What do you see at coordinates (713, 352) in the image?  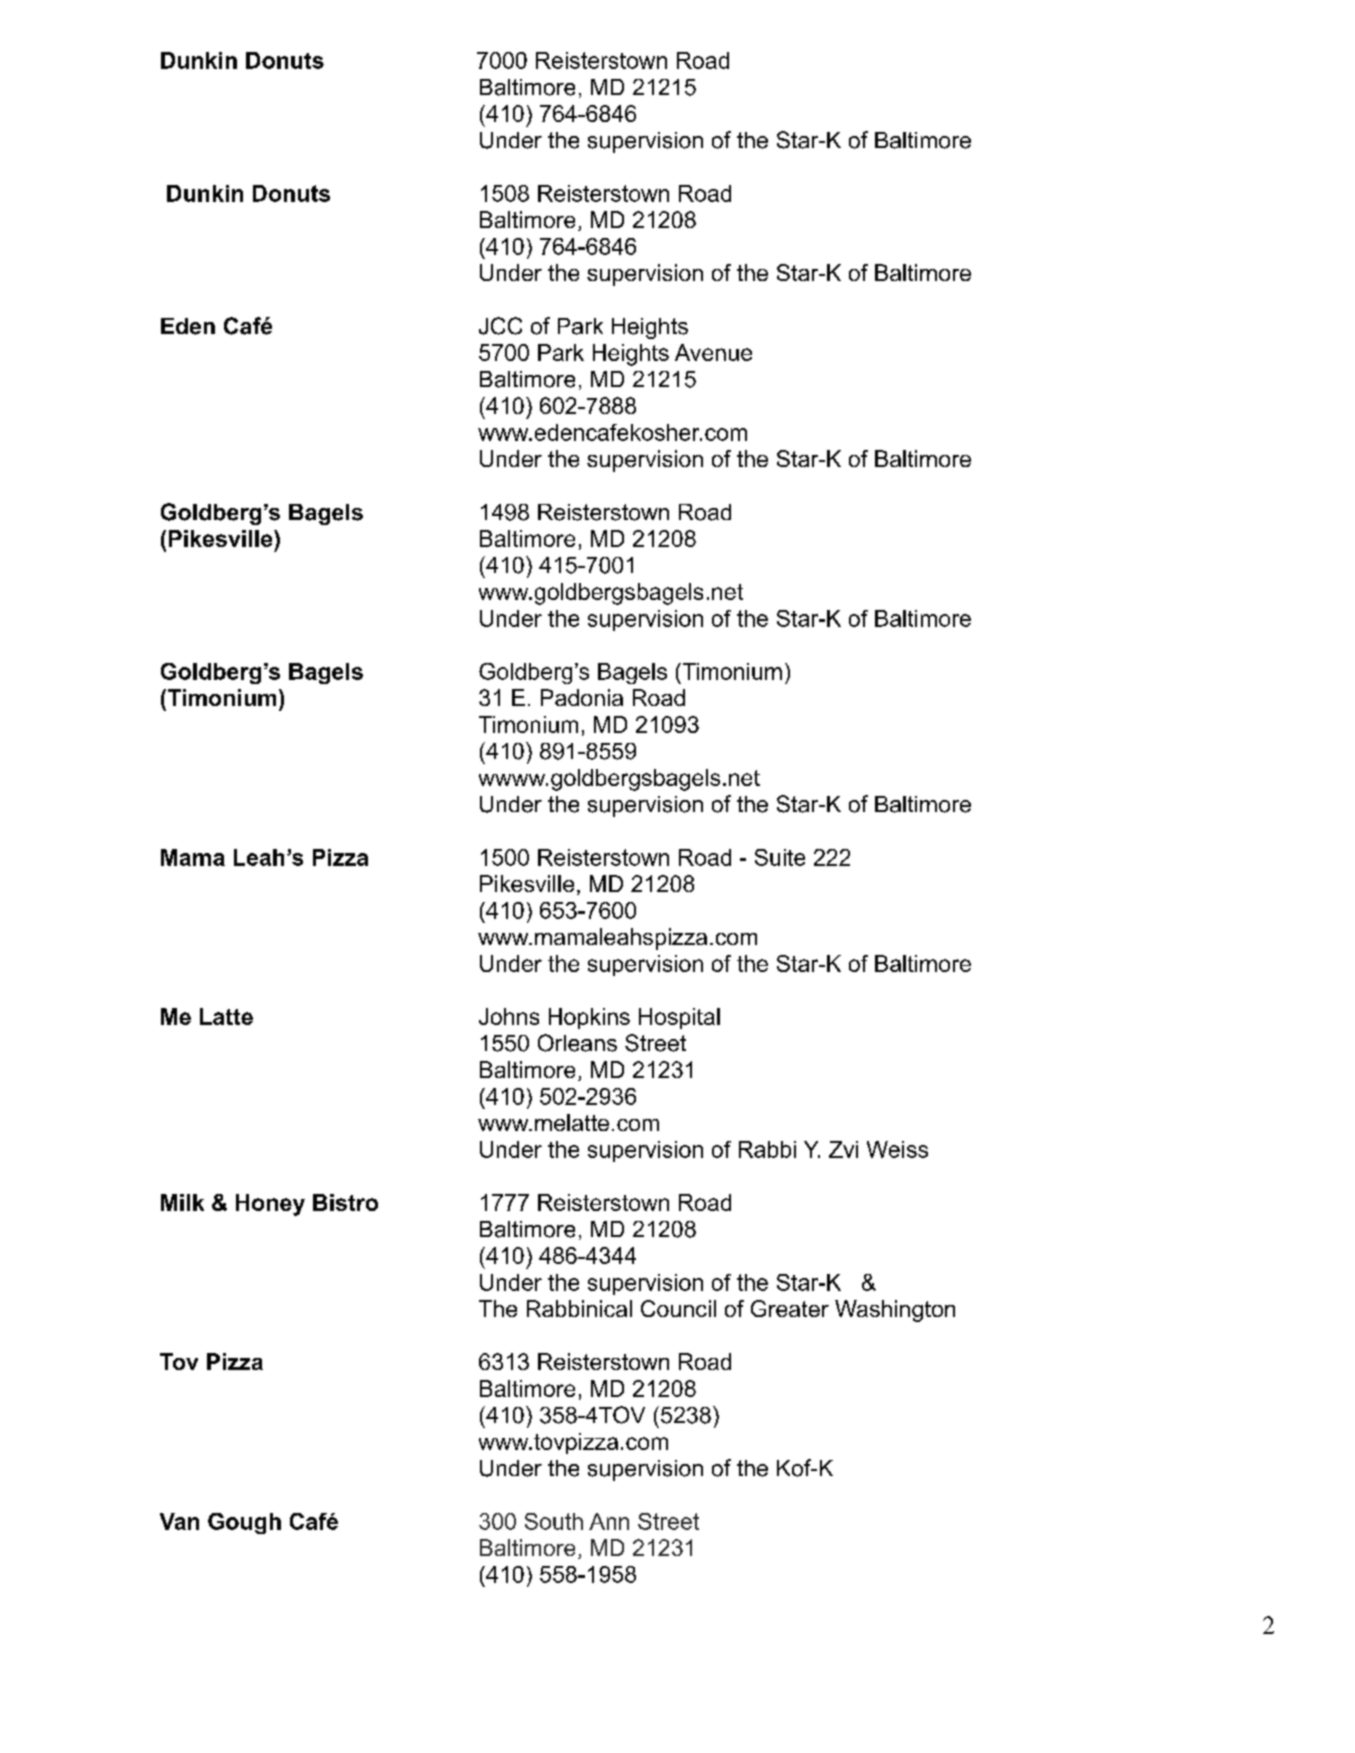 I see `Avenue` at bounding box center [713, 352].
